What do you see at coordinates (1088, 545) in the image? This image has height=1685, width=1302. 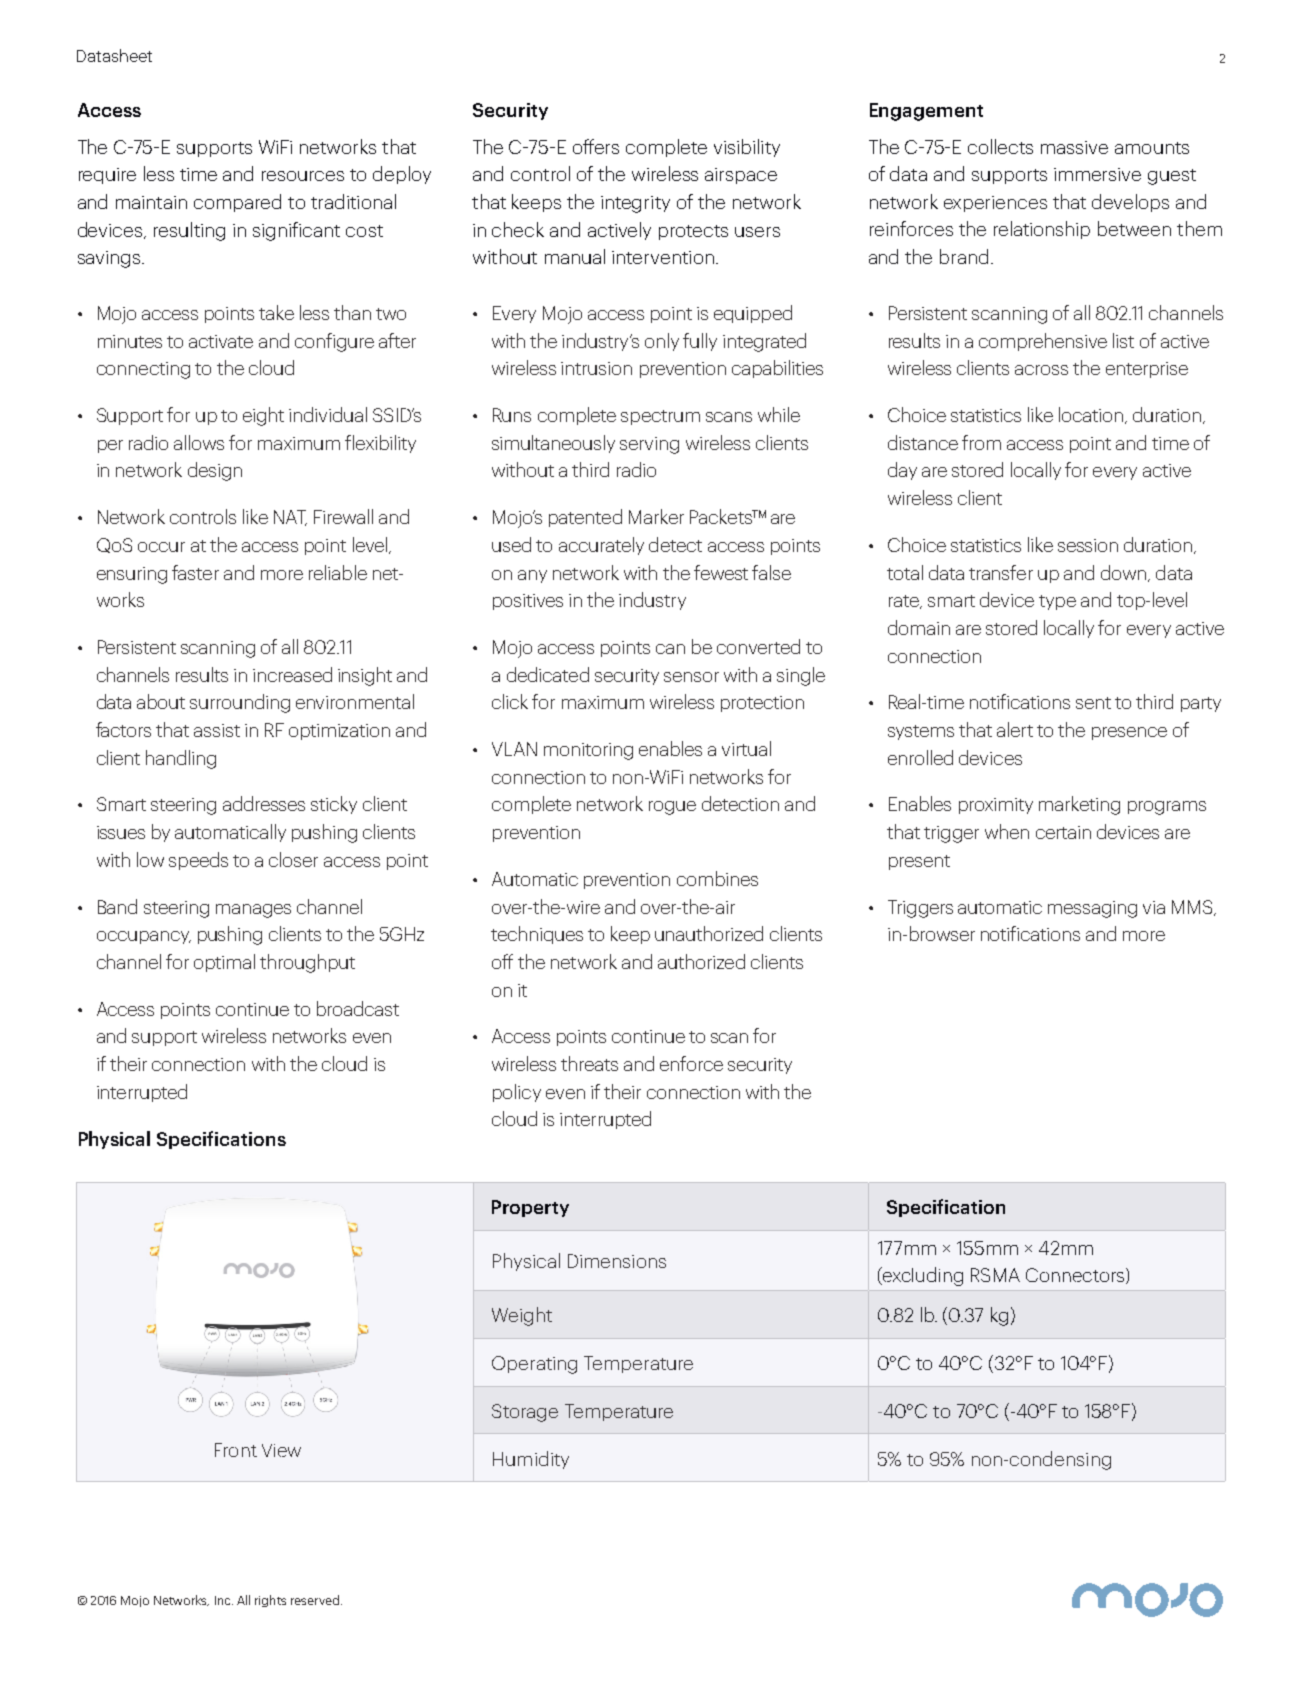 I see `session` at bounding box center [1088, 545].
